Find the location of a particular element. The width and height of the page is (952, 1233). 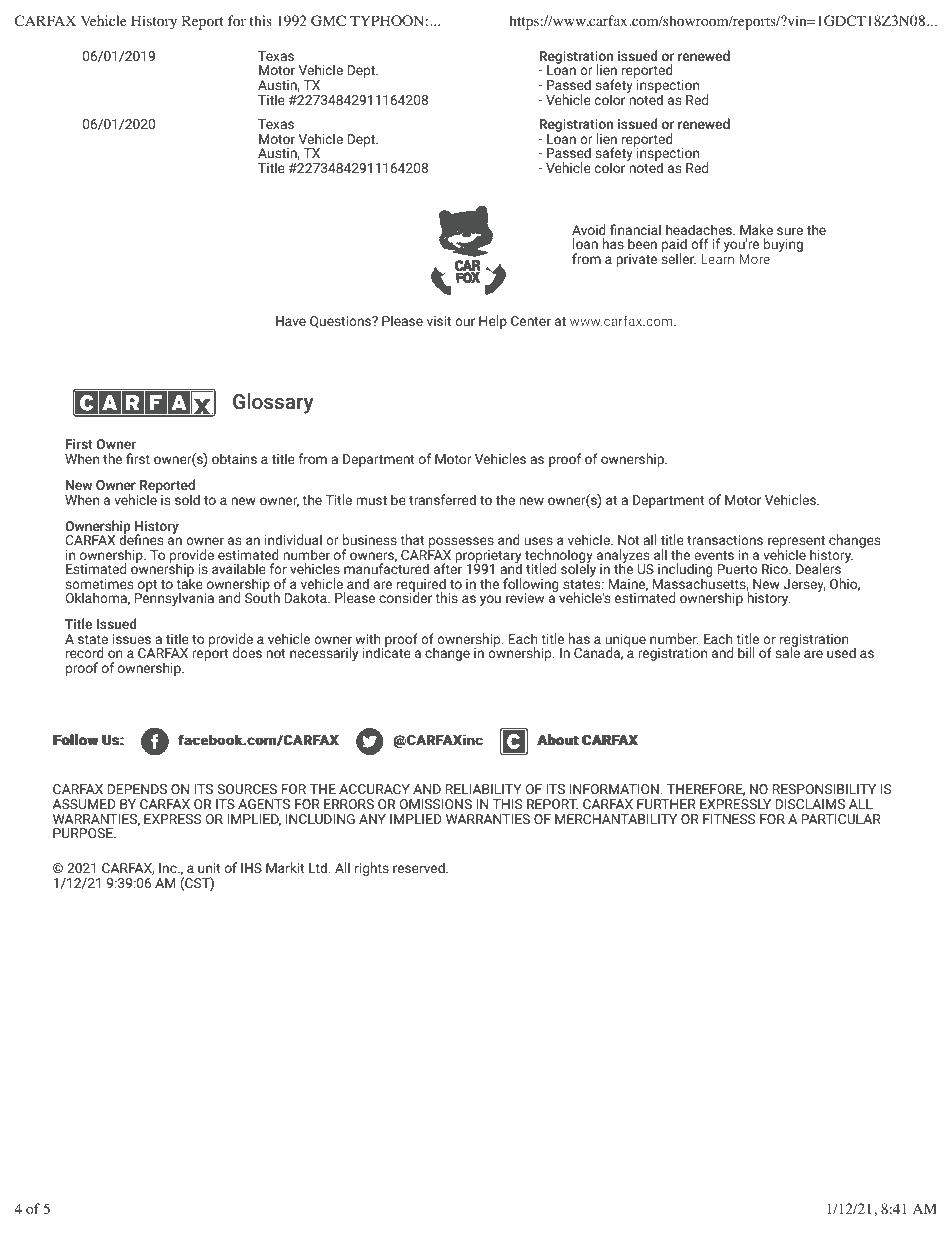

FITNESS is located at coordinates (729, 819).
